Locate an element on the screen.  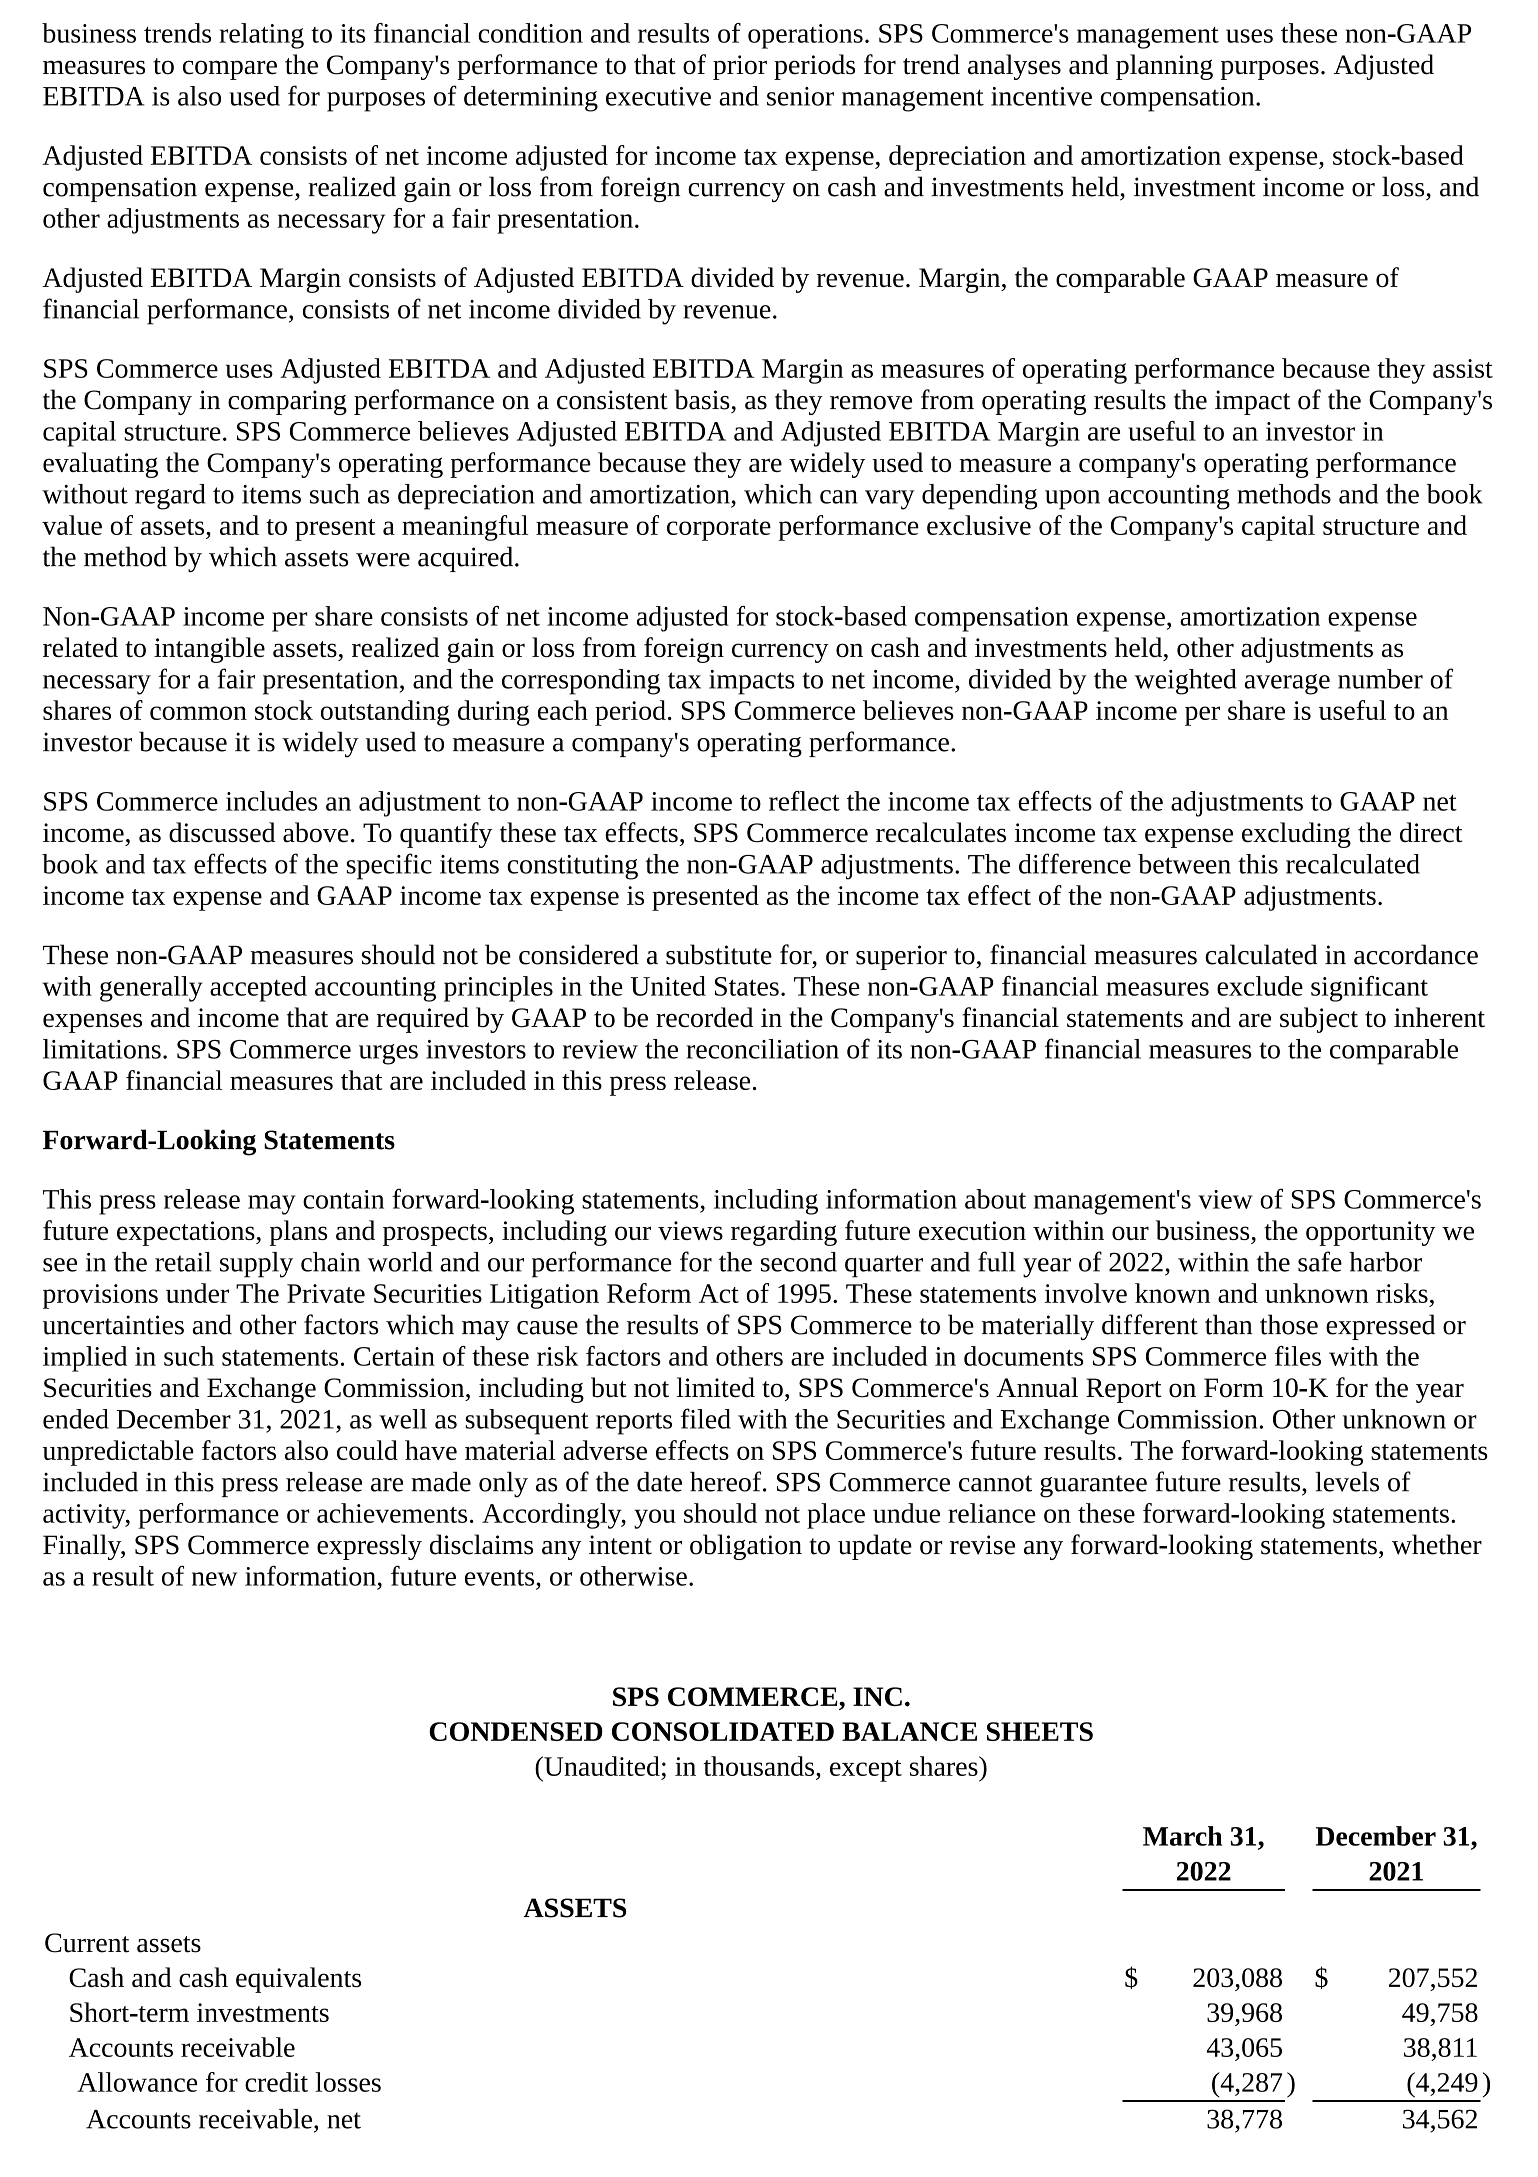
limited is located at coordinates (715, 1387).
